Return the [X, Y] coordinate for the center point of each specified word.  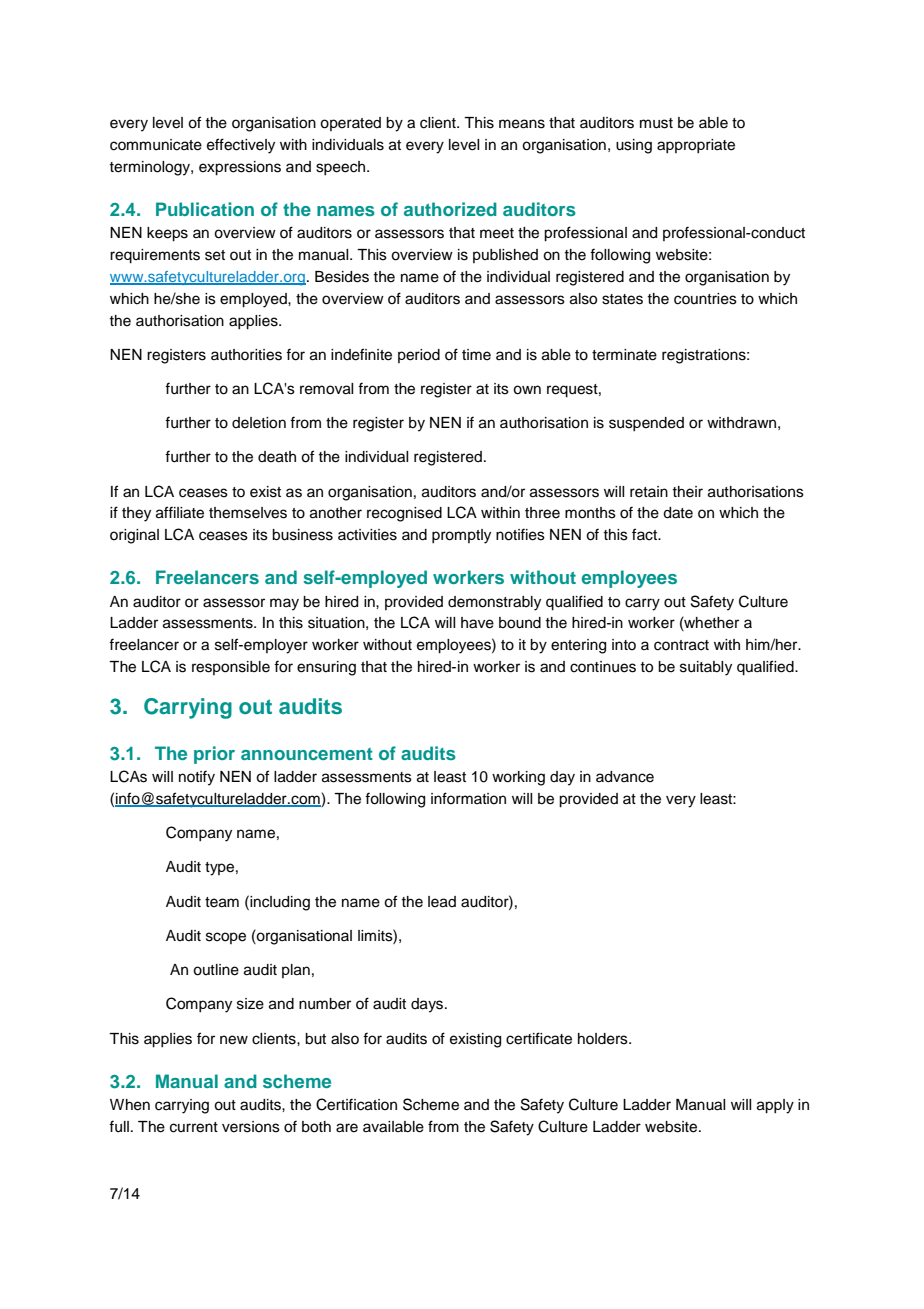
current [194, 1127]
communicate [156, 145]
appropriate [696, 146]
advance [625, 777]
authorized [450, 209]
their [687, 492]
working [518, 778]
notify [197, 778]
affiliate [180, 512]
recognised [404, 514]
